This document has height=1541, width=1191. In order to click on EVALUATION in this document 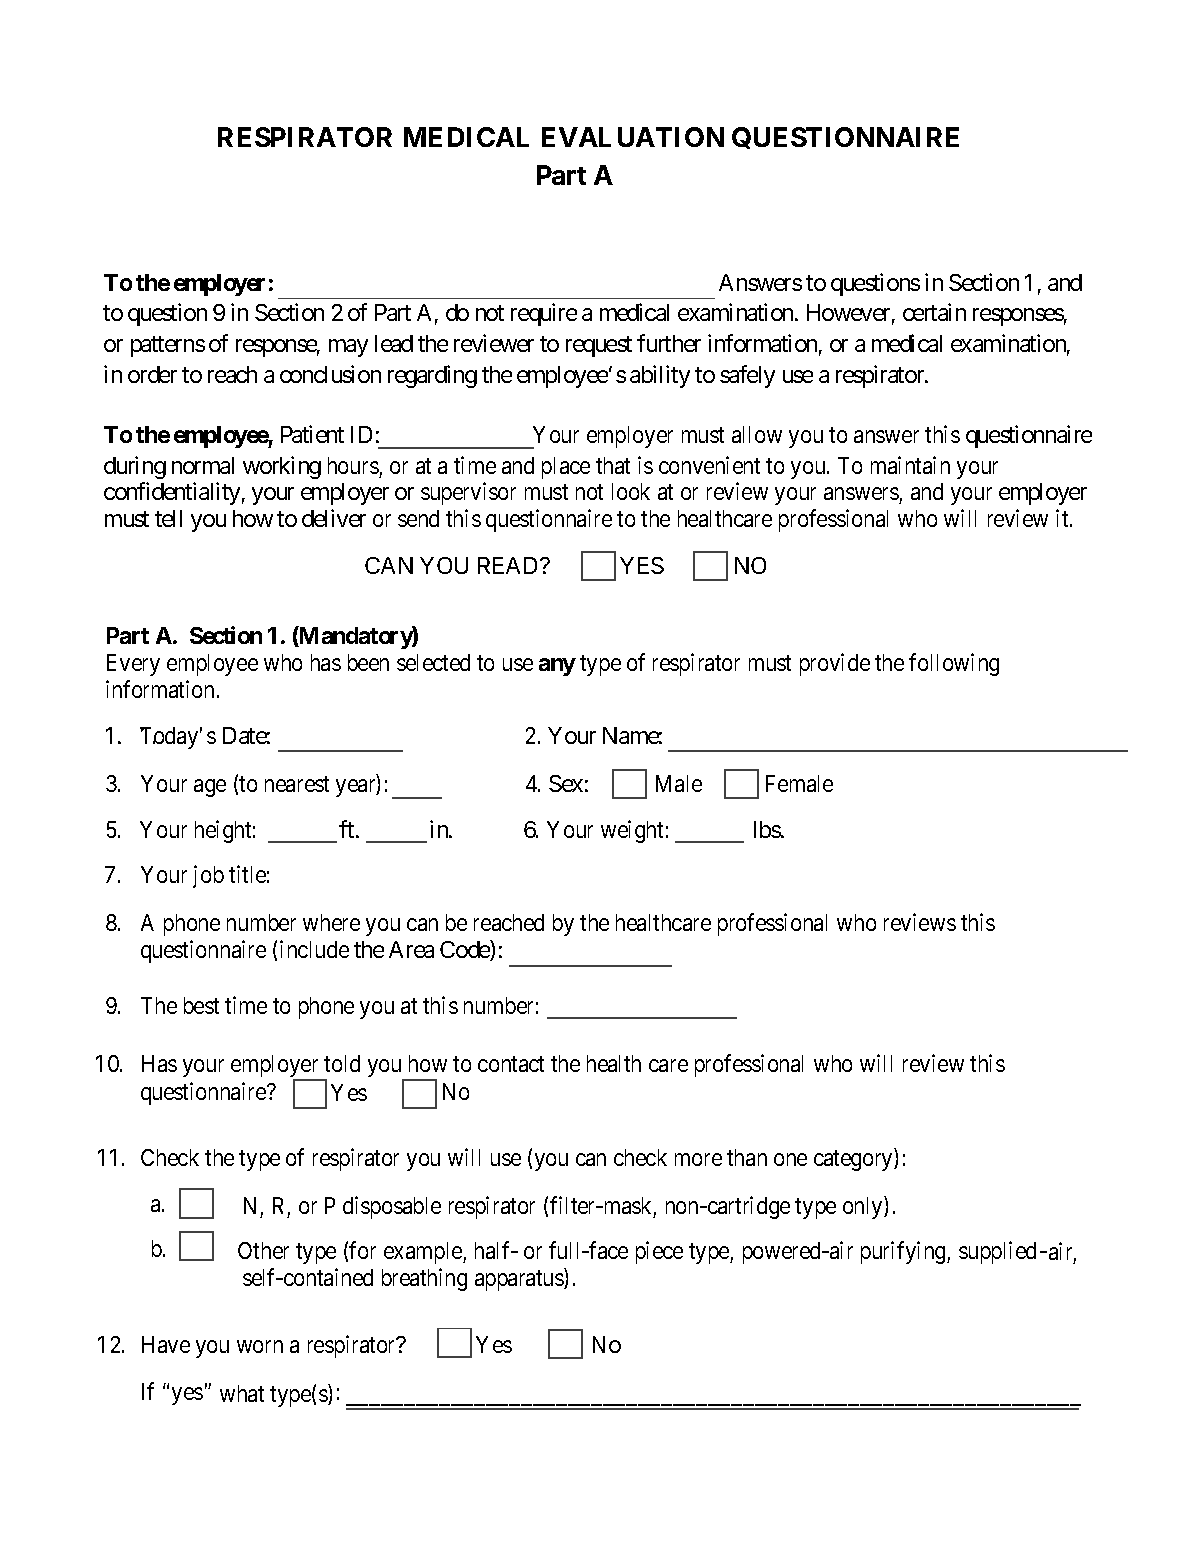, I will do `click(633, 137)`.
